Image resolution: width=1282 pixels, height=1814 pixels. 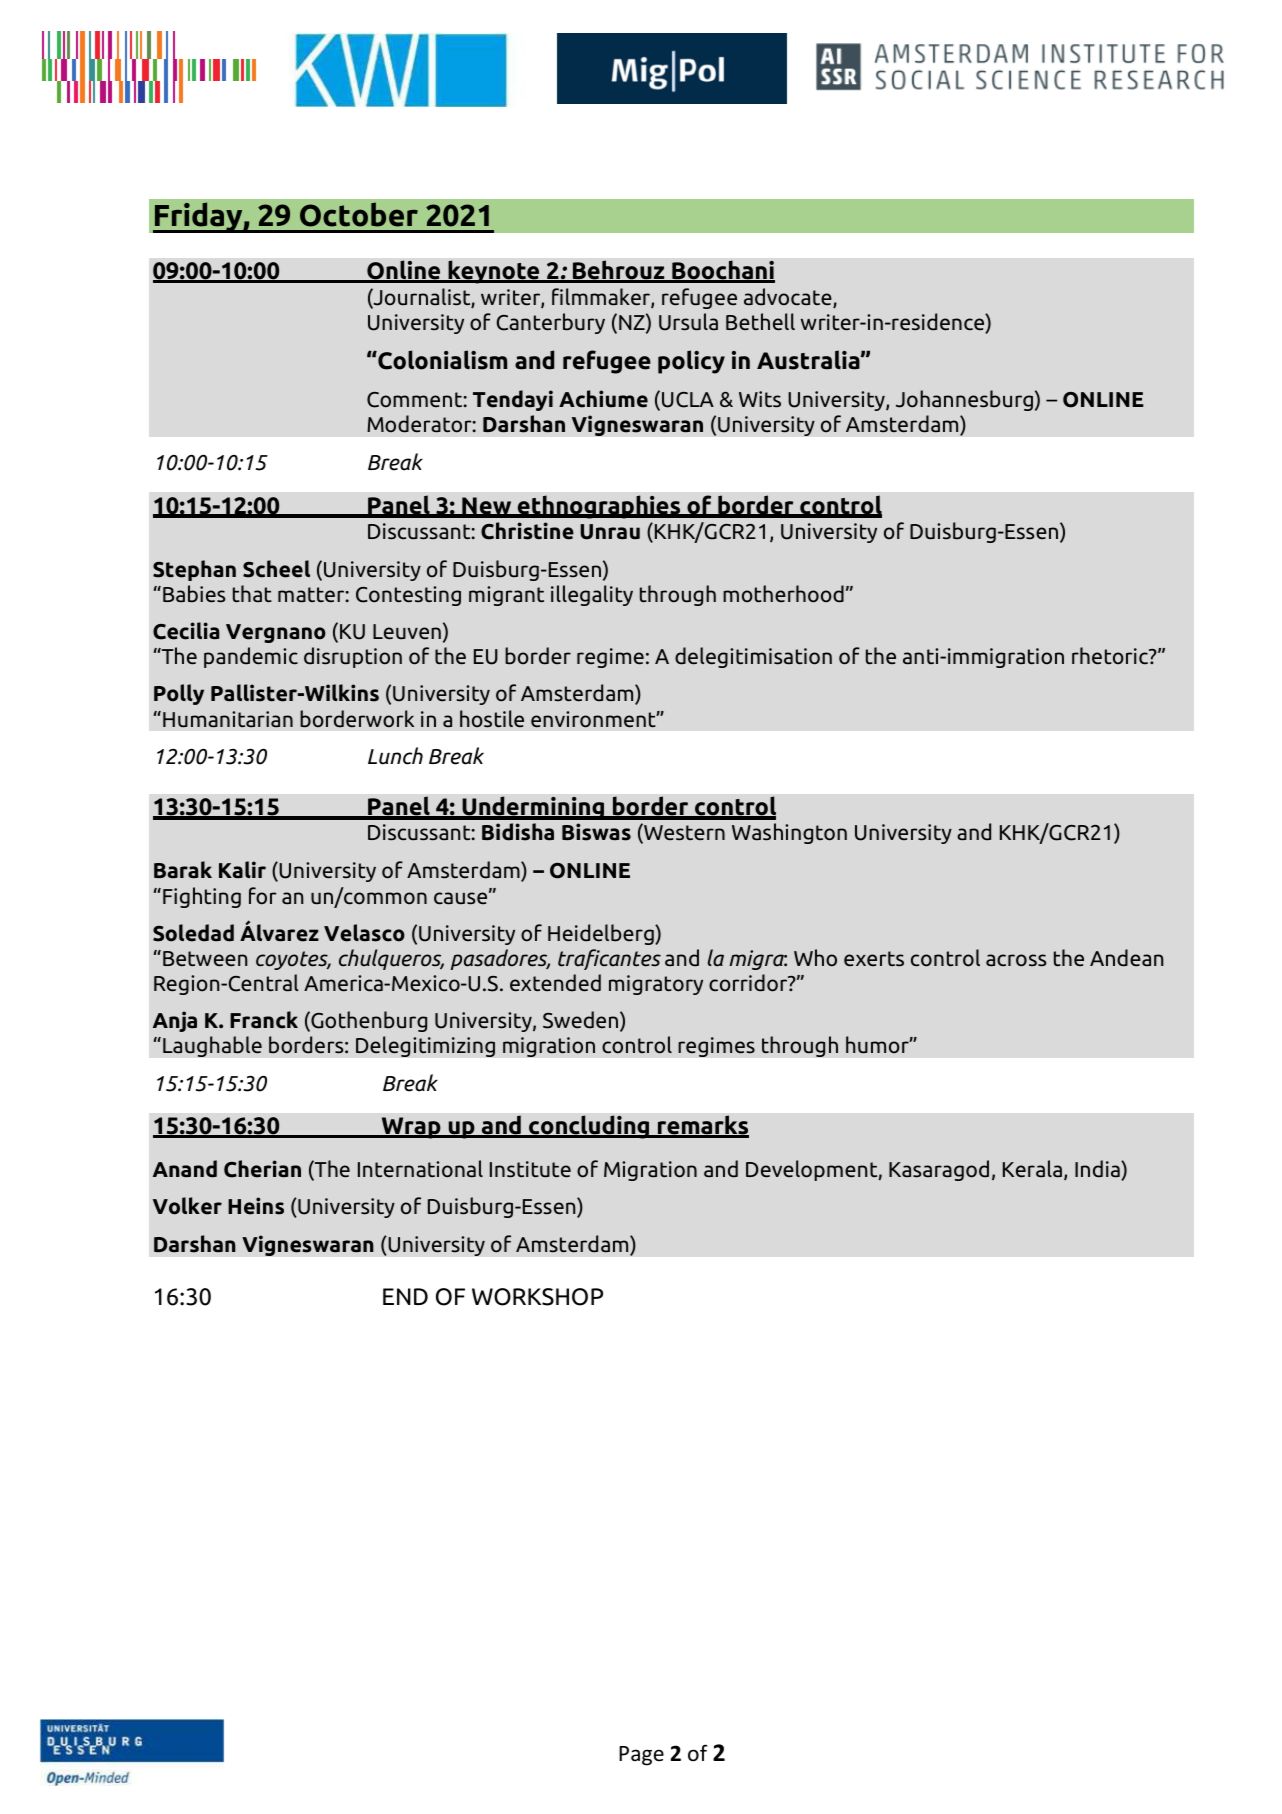 What do you see at coordinates (537, 1297) in the image?
I see `WORKSHOP` at bounding box center [537, 1297].
